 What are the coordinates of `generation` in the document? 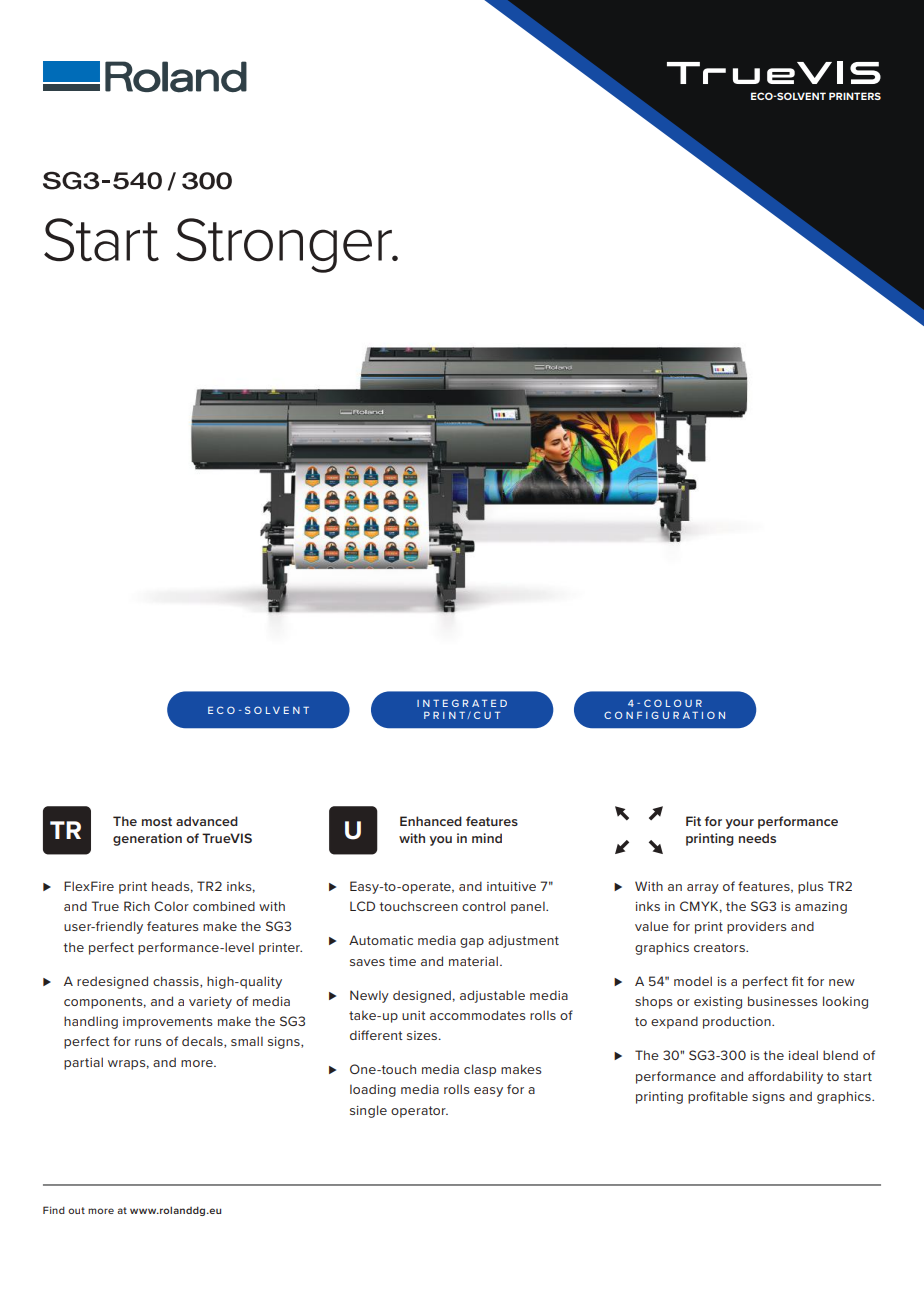 It's located at (147, 839).
